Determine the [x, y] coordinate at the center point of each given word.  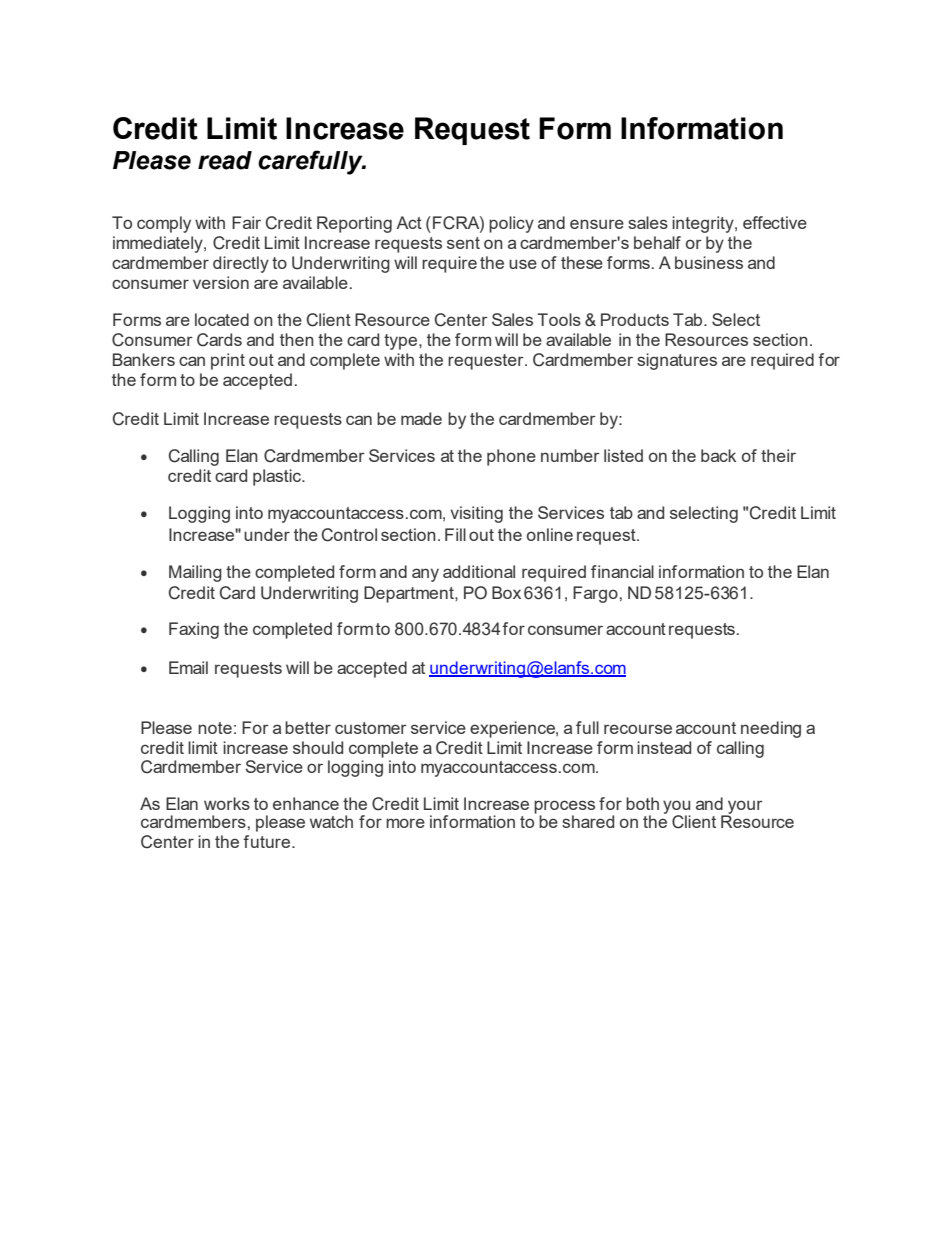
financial [622, 571]
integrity [704, 224]
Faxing [194, 630]
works [227, 803]
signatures [677, 361]
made [421, 418]
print [228, 361]
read [225, 160]
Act [409, 222]
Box [506, 592]
